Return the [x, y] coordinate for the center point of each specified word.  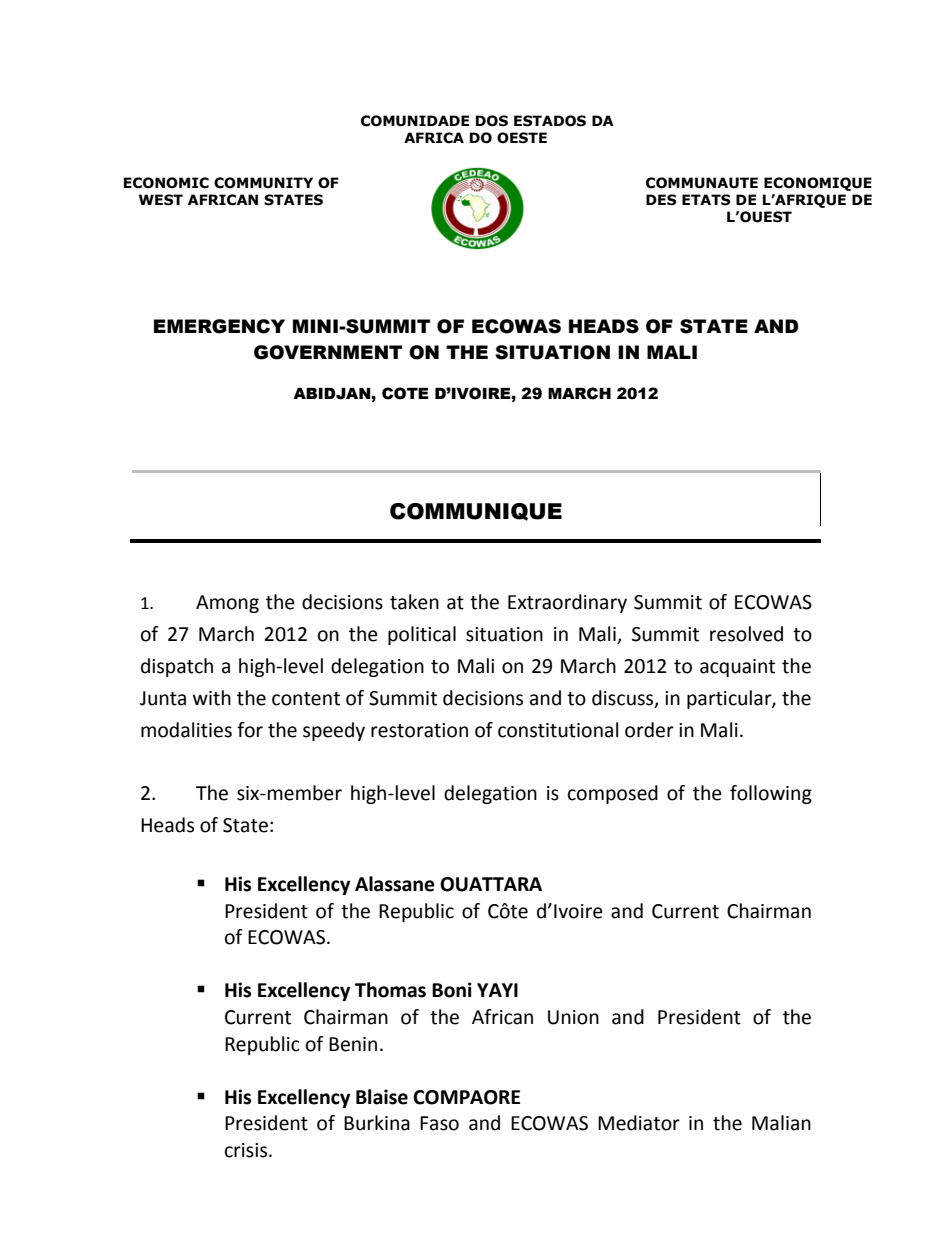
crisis [247, 1150]
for [250, 730]
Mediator [639, 1123]
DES [661, 200]
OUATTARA [491, 884]
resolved [746, 634]
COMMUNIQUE [476, 512]
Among [227, 604]
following [771, 794]
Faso [439, 1123]
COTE [405, 393]
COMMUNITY [263, 183]
